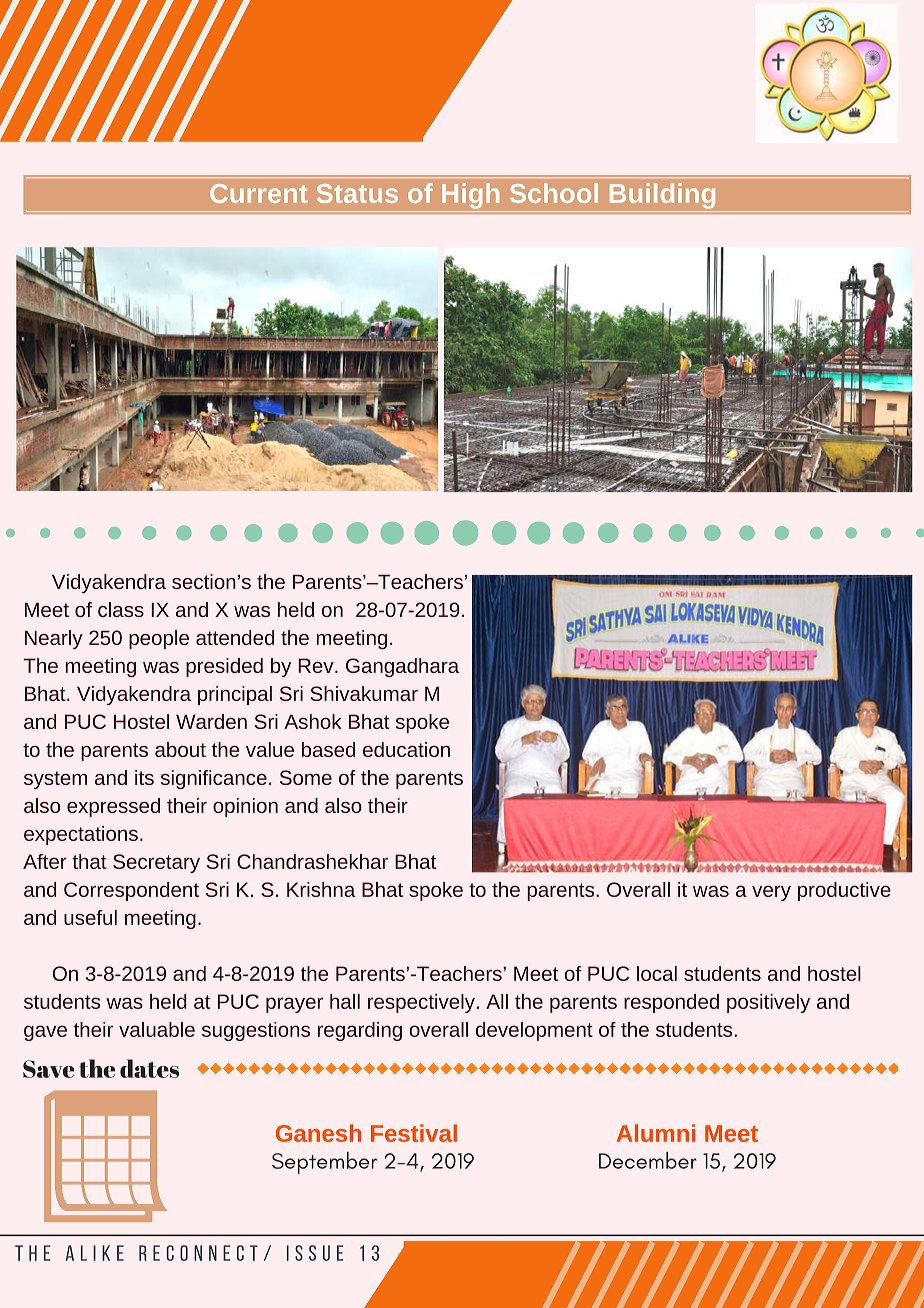 The height and width of the screenshot is (1308, 924). I want to click on Correspondent, so click(131, 891).
